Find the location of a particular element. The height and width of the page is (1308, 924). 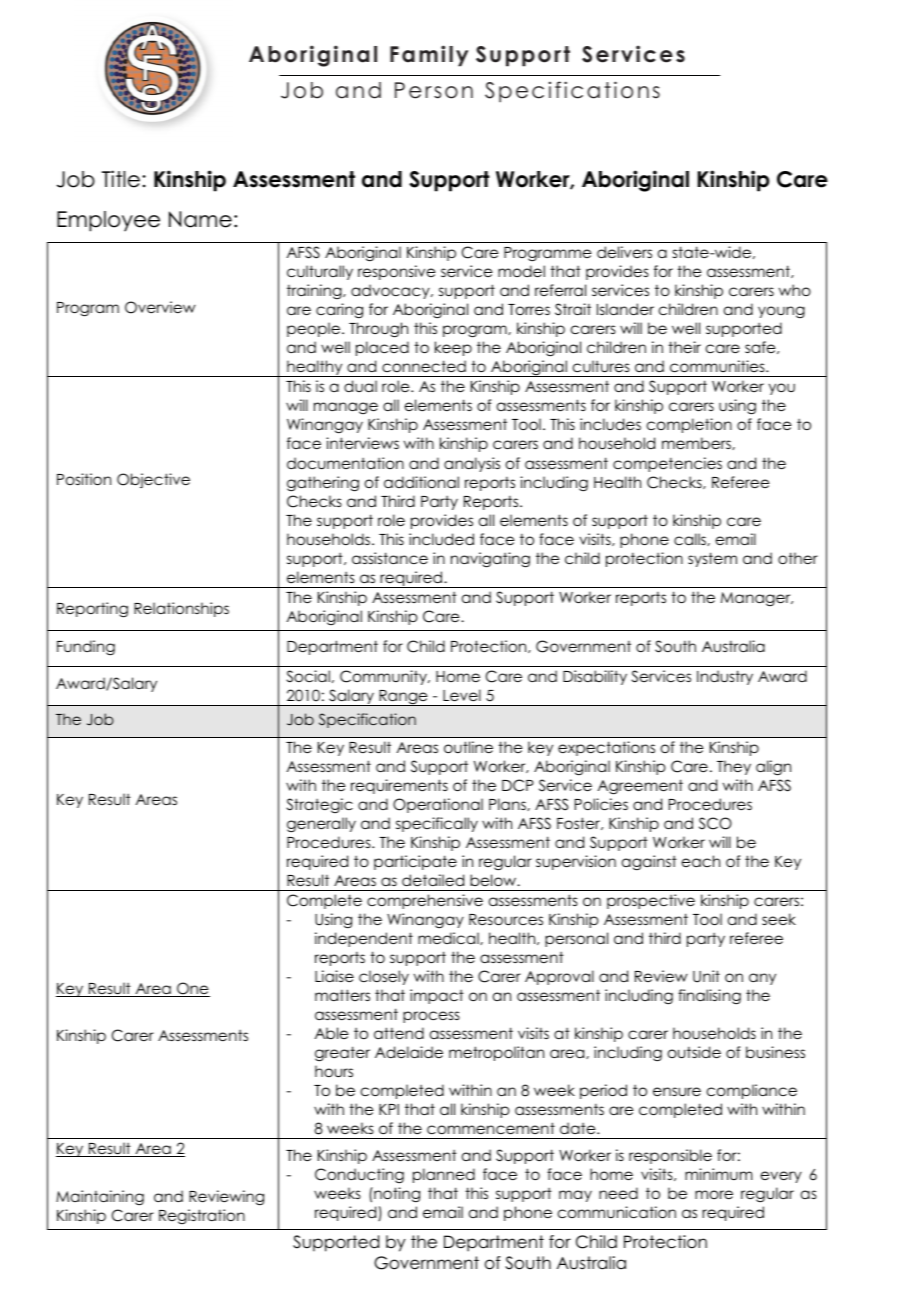

Liaise is located at coordinates (334, 976).
